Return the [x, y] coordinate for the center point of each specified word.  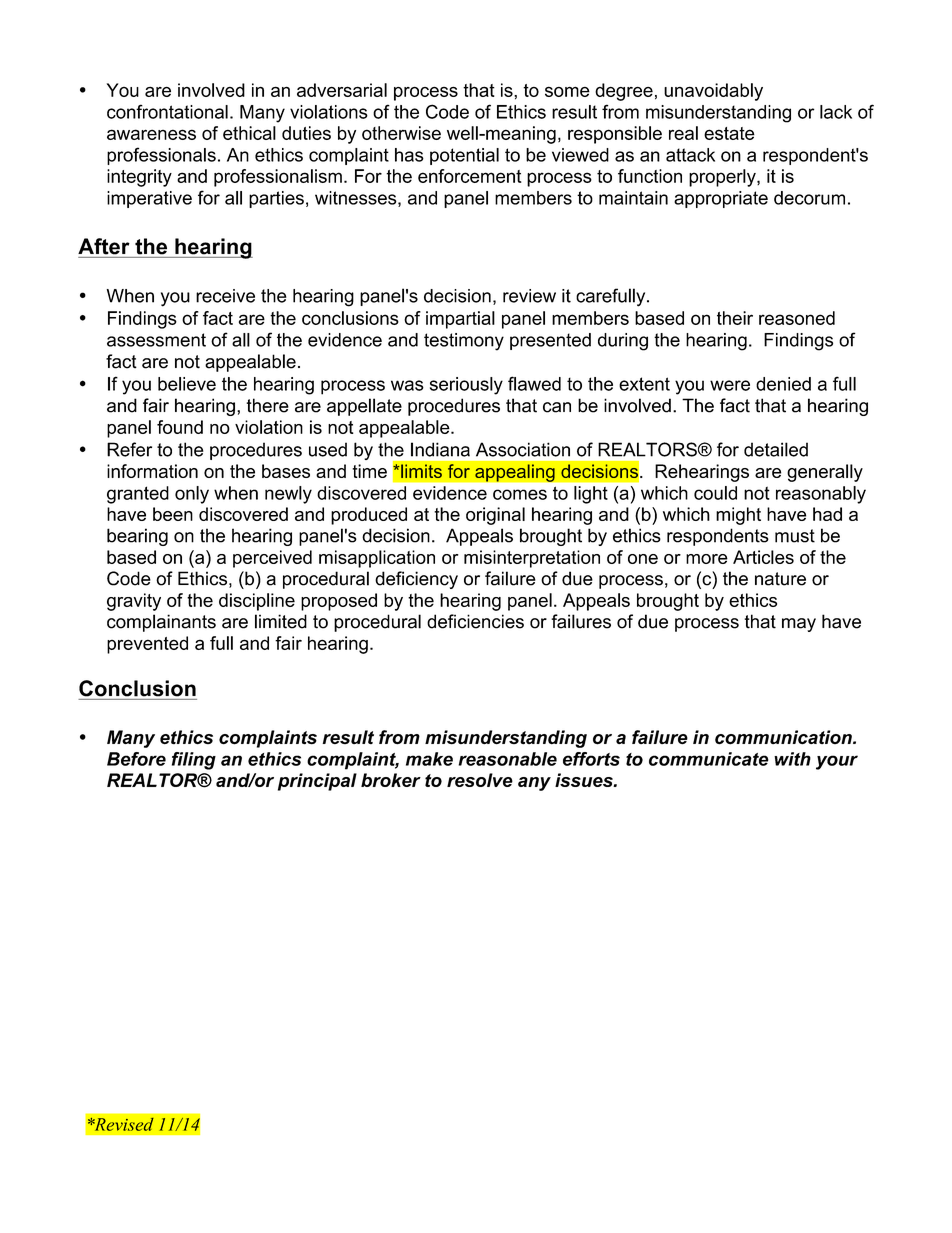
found [180, 427]
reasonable [508, 759]
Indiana [440, 449]
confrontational [167, 111]
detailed [776, 449]
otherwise [401, 133]
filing [194, 761]
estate [729, 133]
